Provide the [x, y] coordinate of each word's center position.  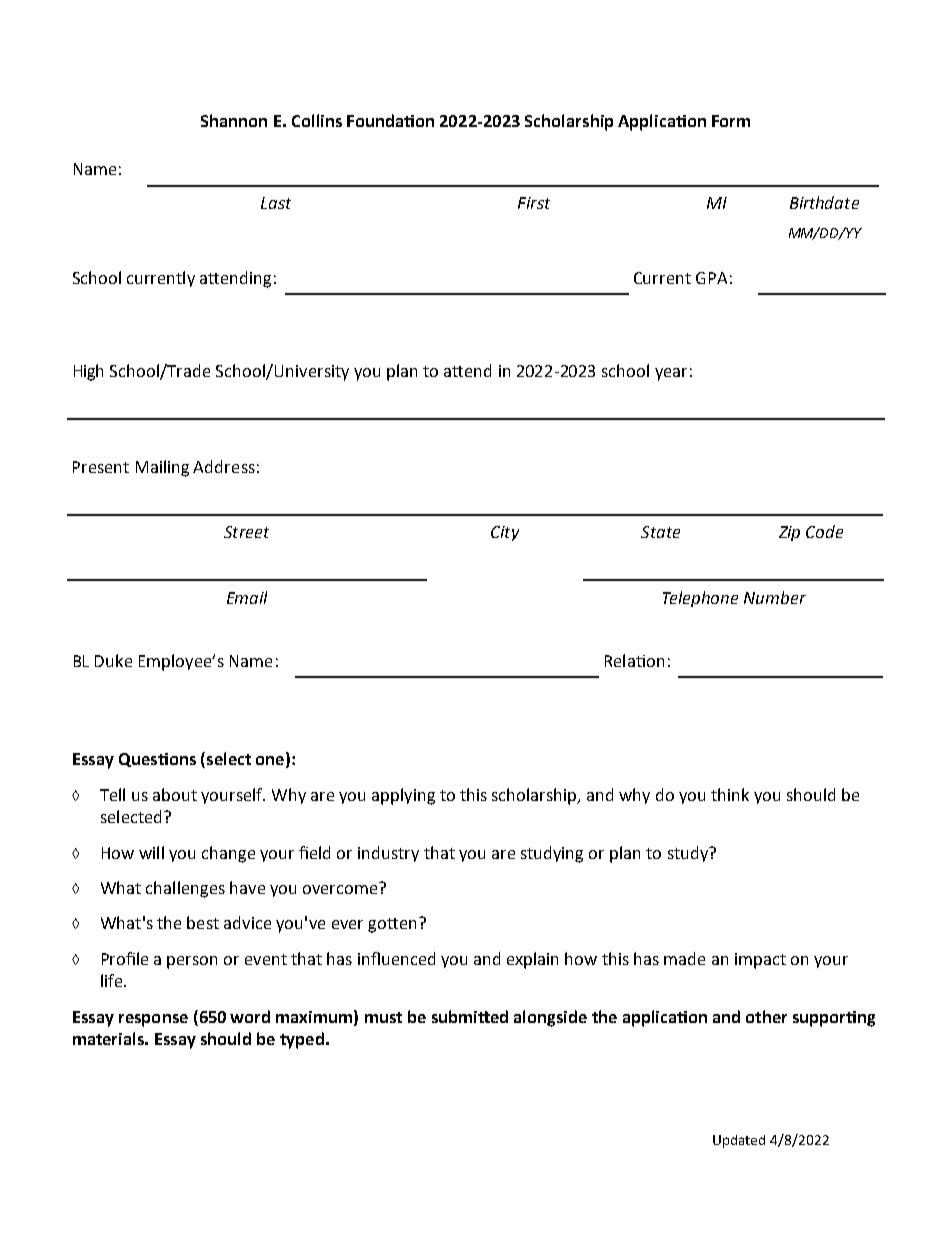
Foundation [390, 120]
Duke [113, 660]
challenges [185, 889]
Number [775, 597]
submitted [470, 1016]
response [153, 1020]
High [88, 372]
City [505, 533]
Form [731, 121]
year [671, 374]
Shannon [234, 120]
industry [388, 854]
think [730, 794]
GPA [711, 278]
